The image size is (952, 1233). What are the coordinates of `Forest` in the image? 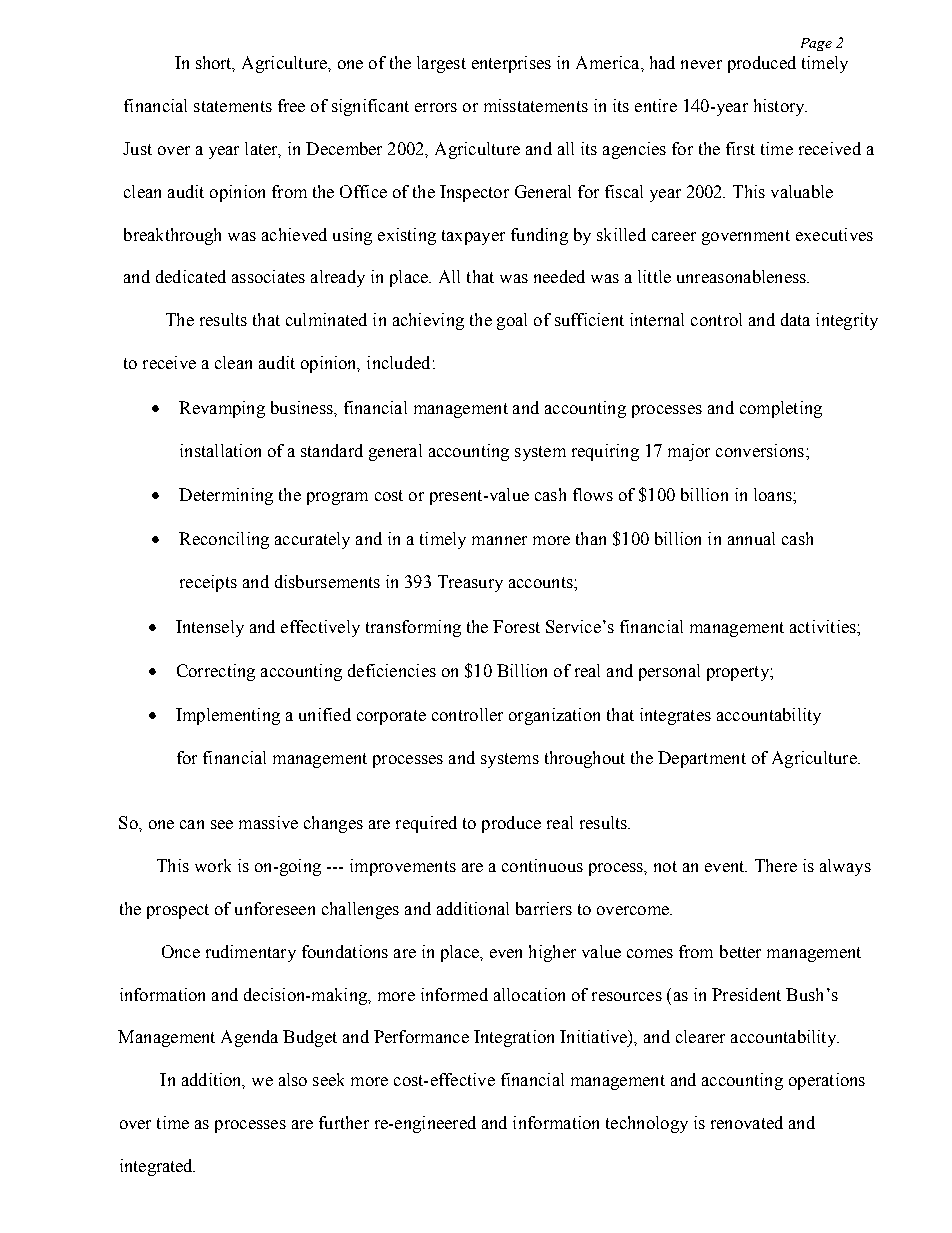 It's located at (516, 626).
